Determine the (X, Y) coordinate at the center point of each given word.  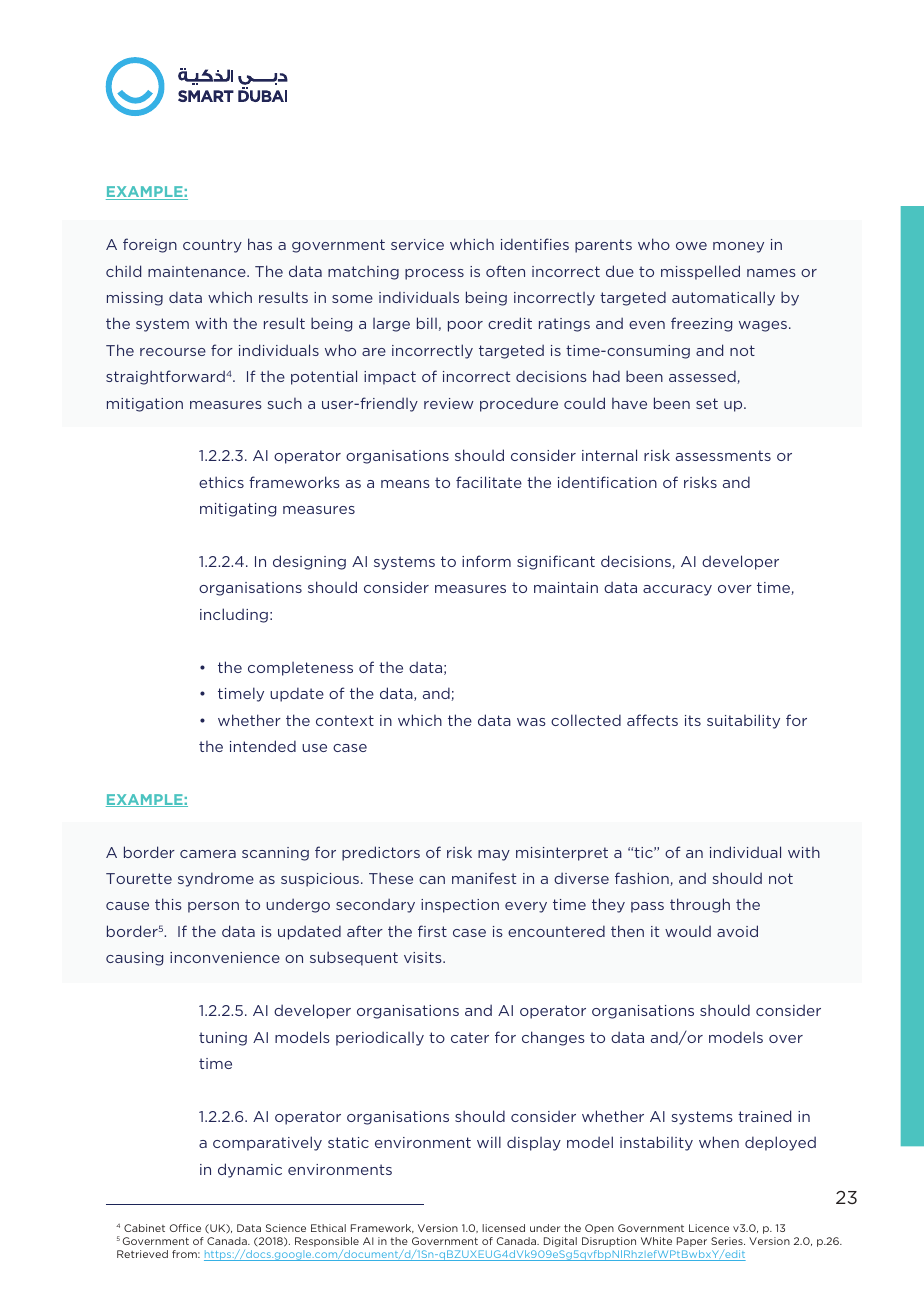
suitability (743, 721)
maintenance (198, 271)
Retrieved (142, 1254)
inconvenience (225, 957)
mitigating (238, 510)
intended (263, 746)
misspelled (700, 272)
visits (424, 957)
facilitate (489, 482)
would (688, 931)
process (434, 274)
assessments (723, 455)
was (531, 722)
